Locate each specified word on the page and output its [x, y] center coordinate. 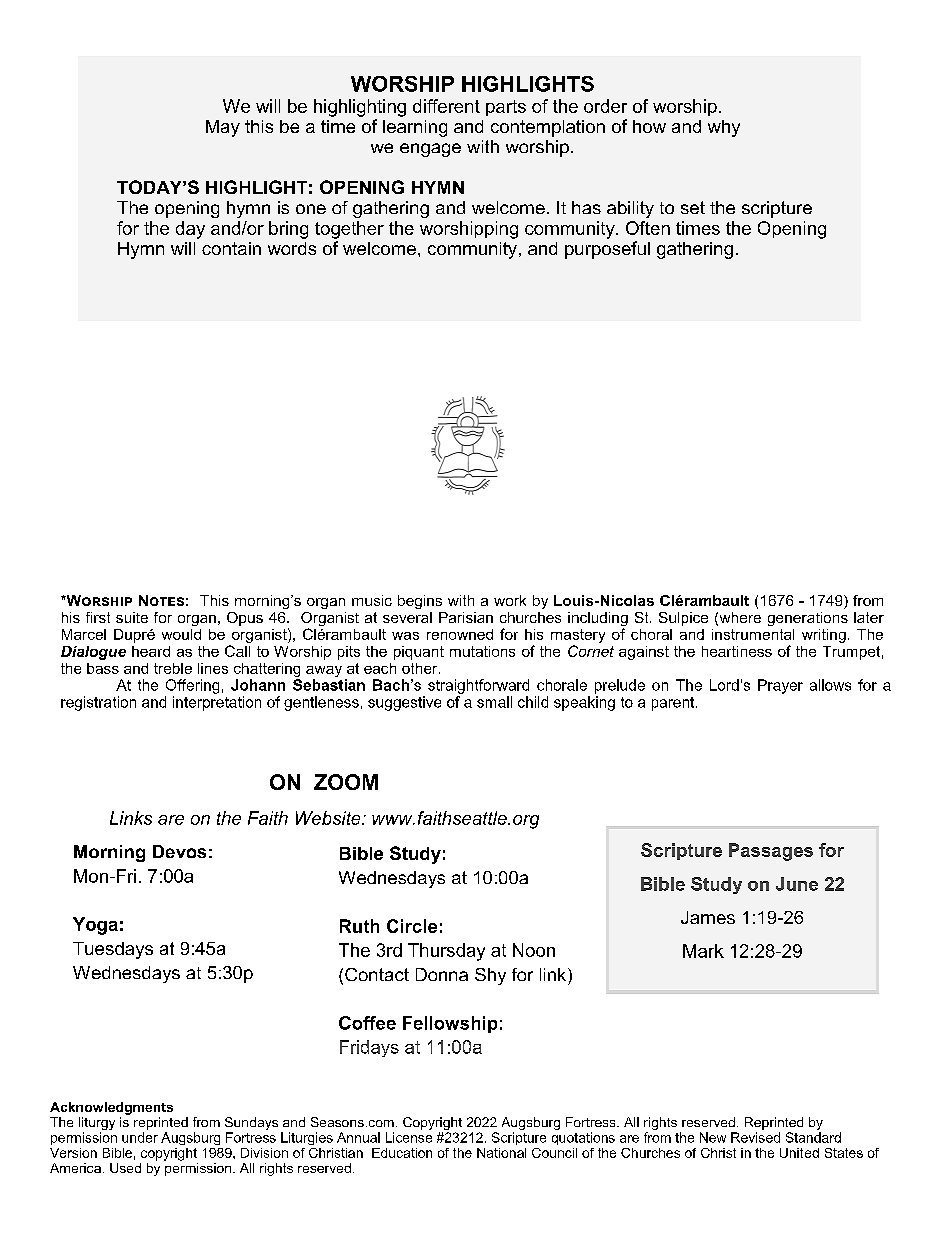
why [724, 128]
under [140, 1137]
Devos [179, 851]
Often [648, 228]
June [797, 884]
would [181, 634]
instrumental [753, 634]
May [223, 128]
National [501, 1153]
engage [430, 150]
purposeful [607, 250]
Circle [412, 926]
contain [231, 248]
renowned [460, 634]
